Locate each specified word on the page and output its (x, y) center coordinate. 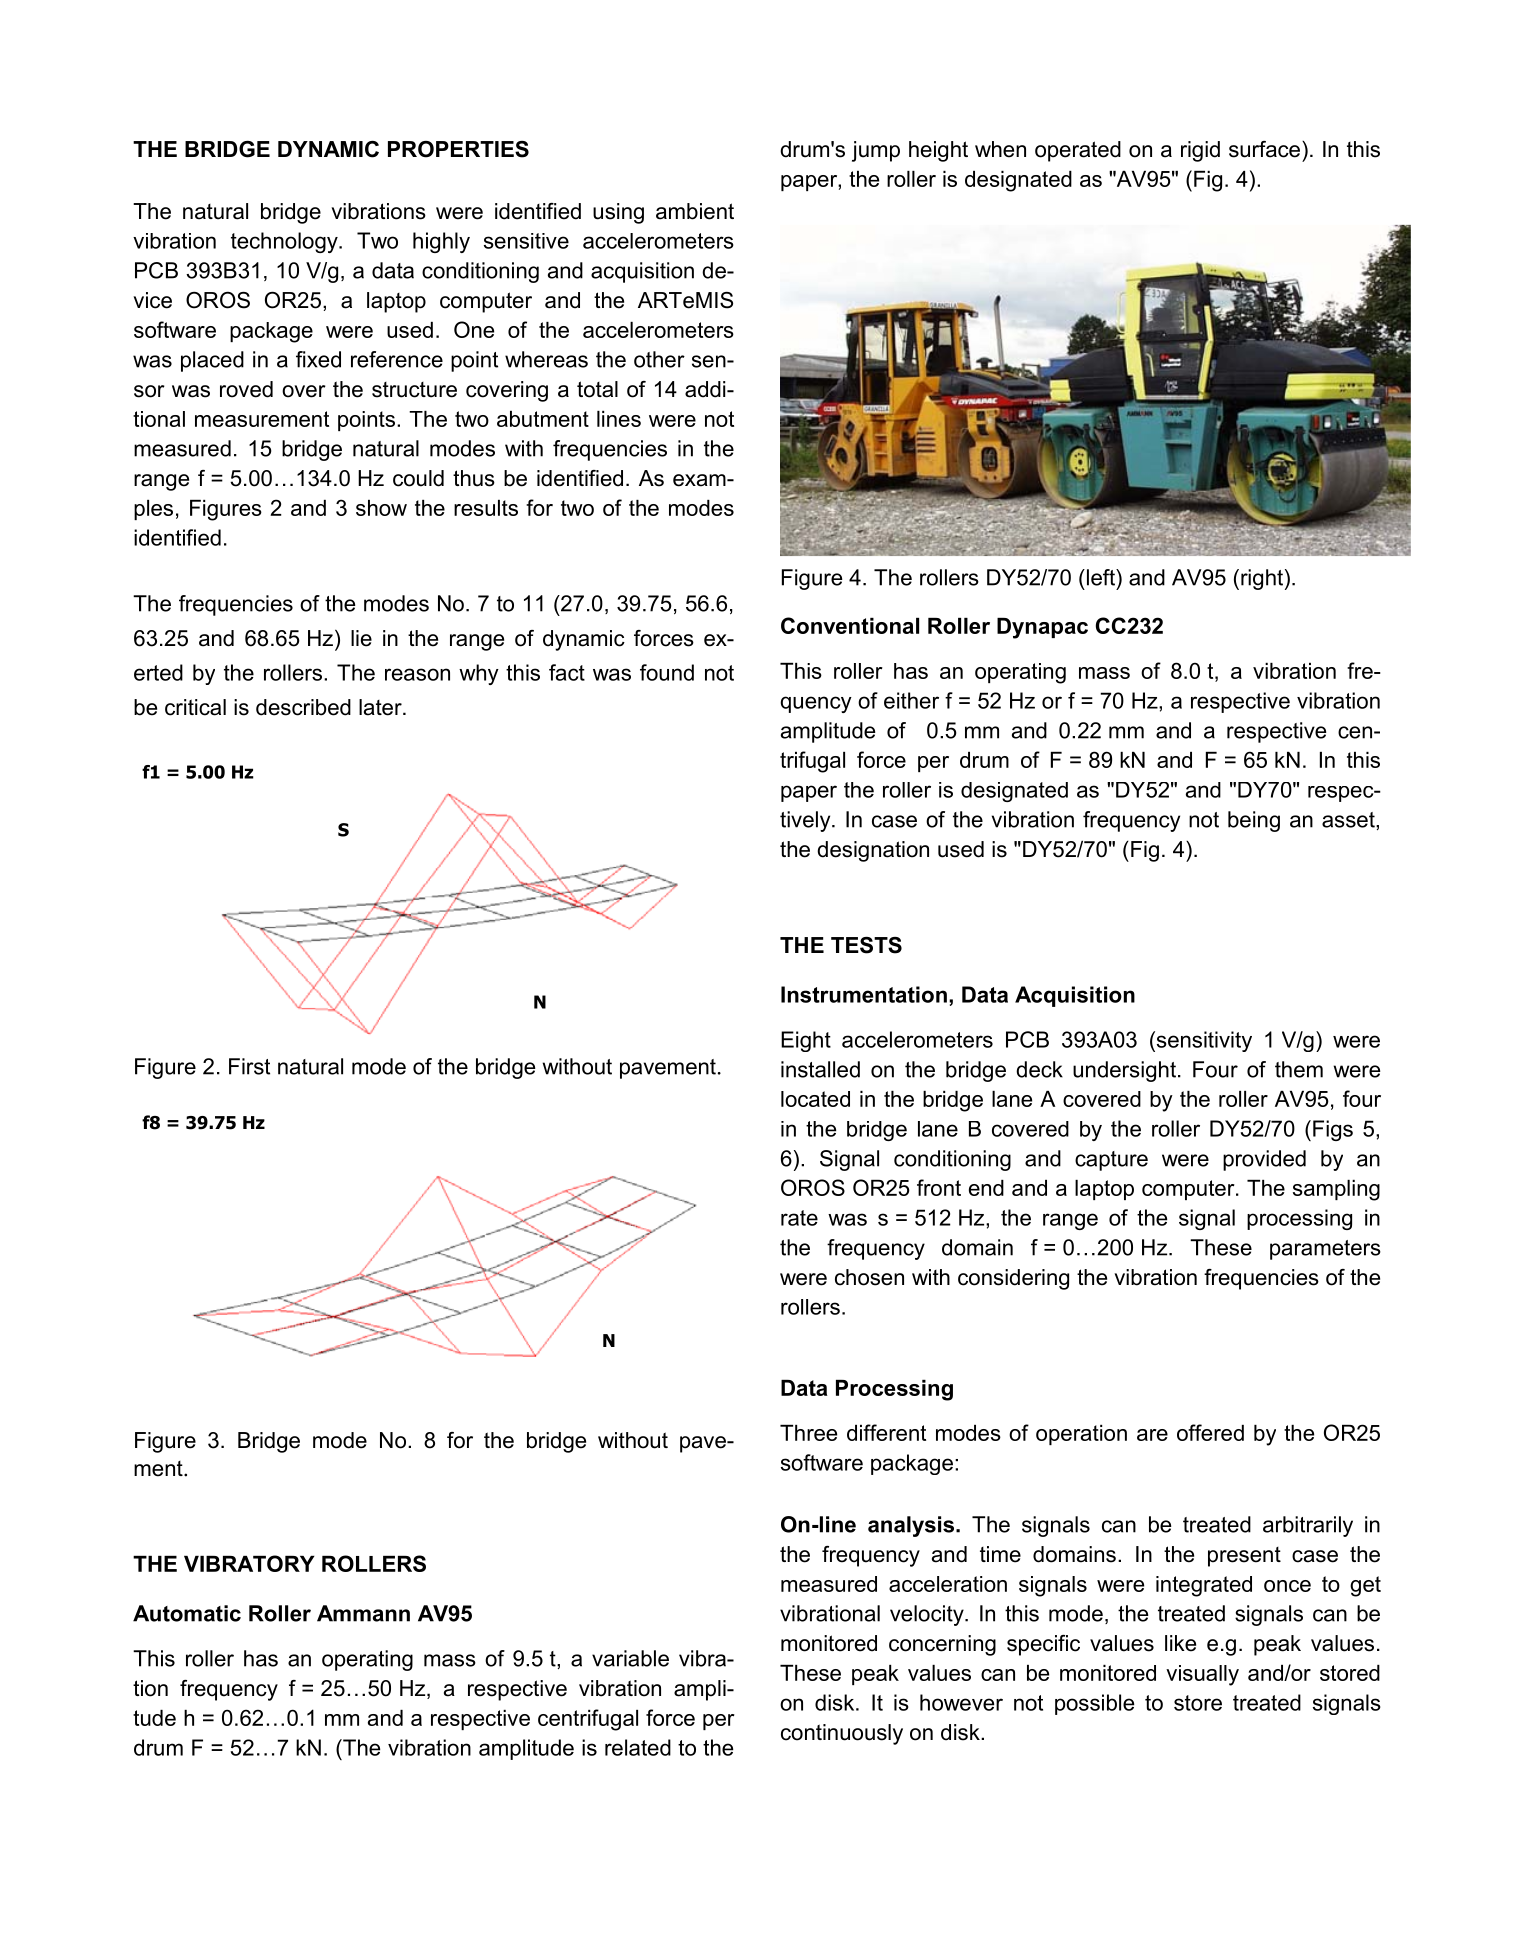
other (659, 359)
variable (630, 1658)
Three (808, 1433)
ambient (695, 211)
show (381, 508)
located (815, 1099)
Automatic (187, 1613)
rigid (1200, 151)
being (1254, 821)
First (249, 1066)
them (1299, 1069)
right (1262, 579)
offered (1210, 1432)
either (911, 700)
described (303, 707)
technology (285, 242)
